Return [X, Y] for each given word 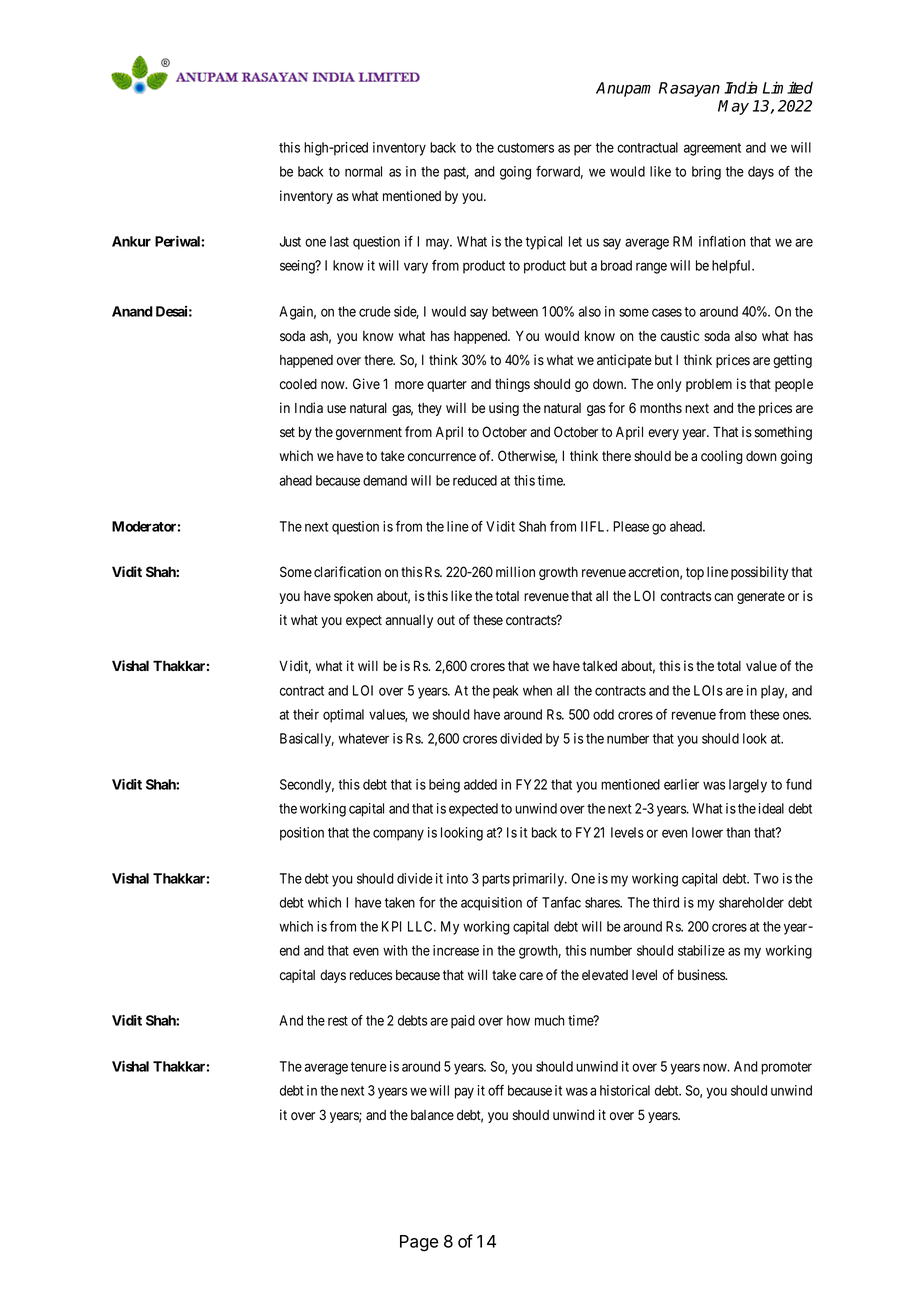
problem [709, 385]
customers [525, 148]
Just [290, 241]
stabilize [701, 950]
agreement [712, 149]
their [306, 714]
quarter [447, 385]
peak [505, 692]
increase [456, 950]
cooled [298, 384]
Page [419, 1243]
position [302, 834]
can [723, 597]
